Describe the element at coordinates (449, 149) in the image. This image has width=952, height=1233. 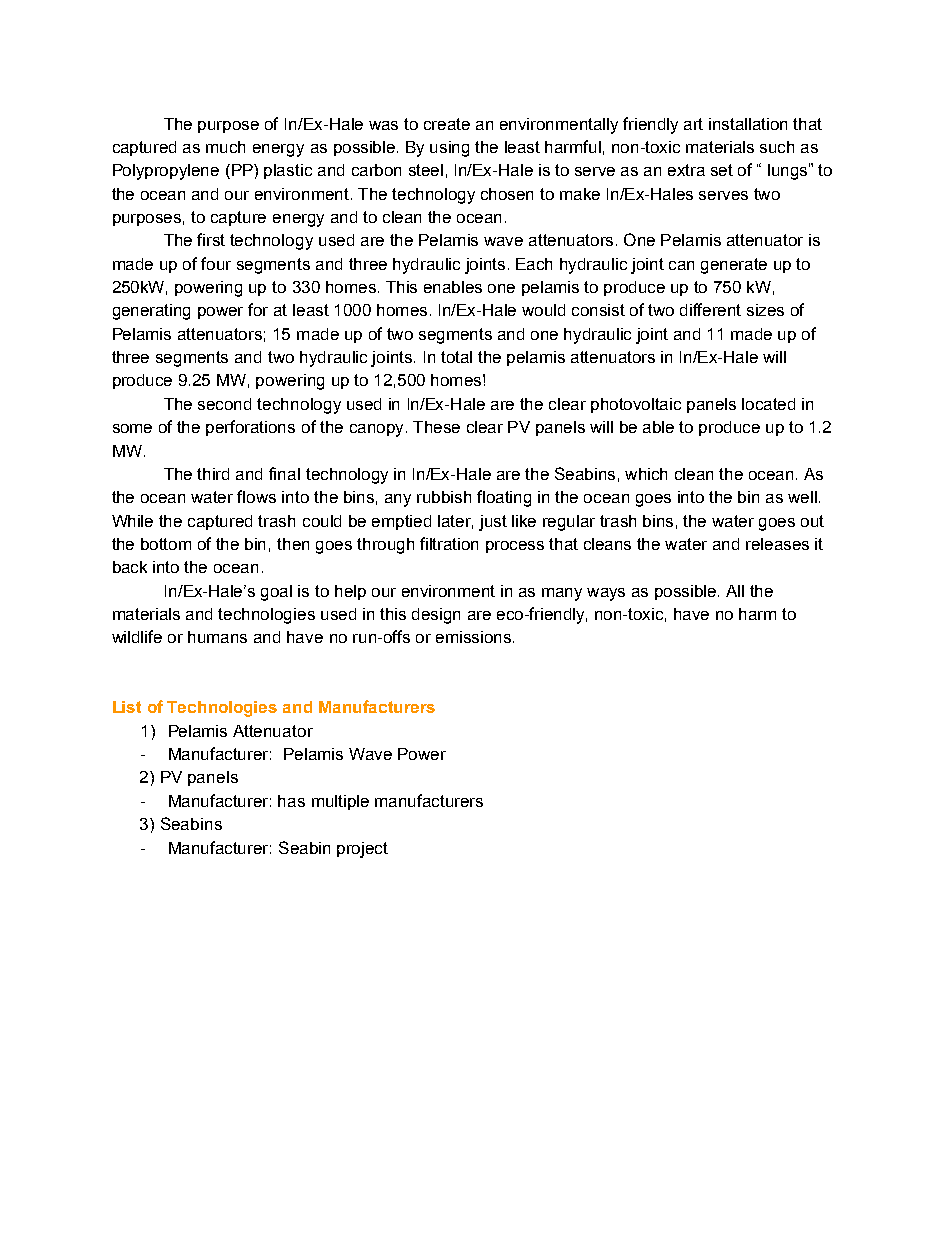
I see `using` at that location.
